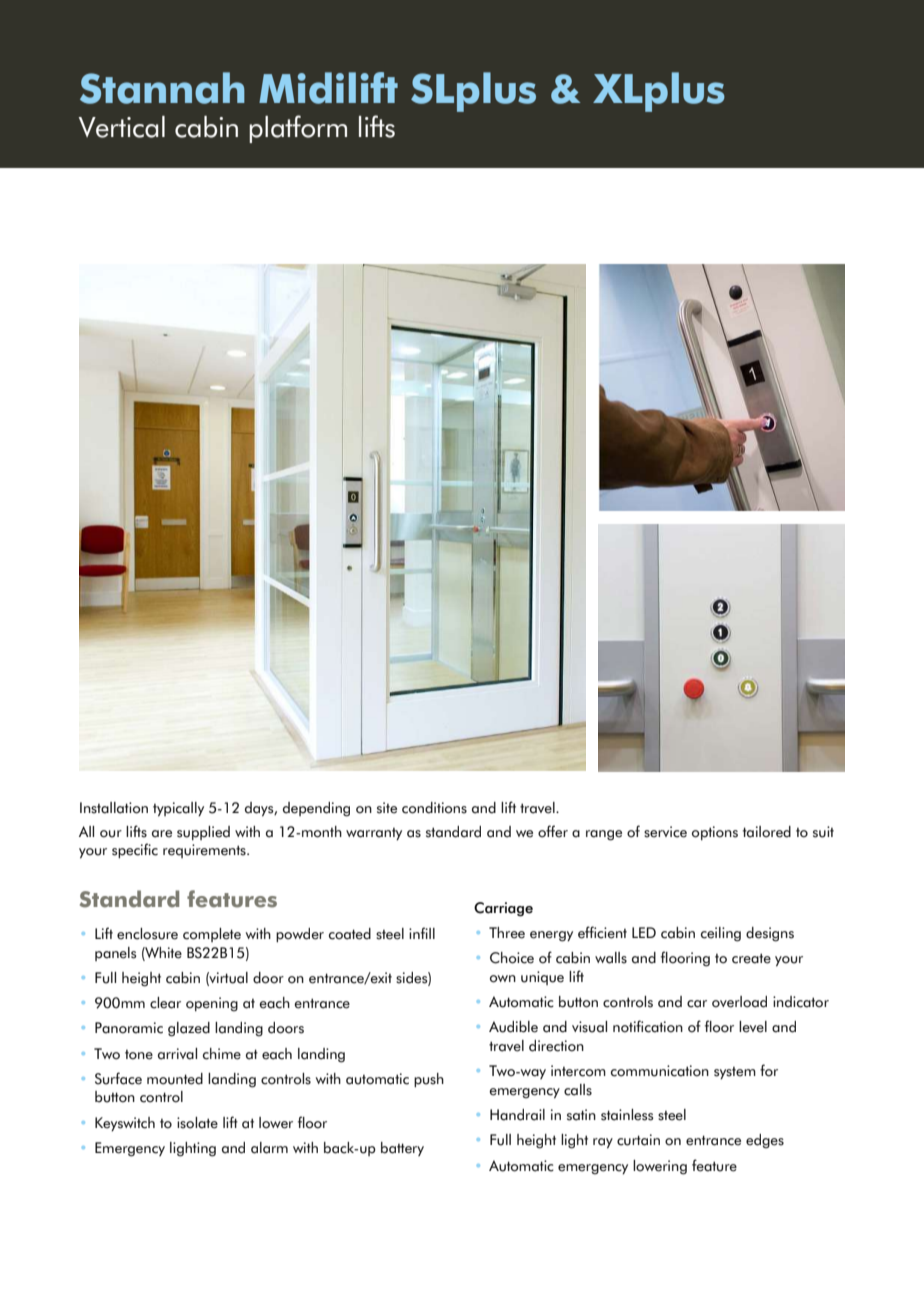 The height and width of the screenshot is (1308, 924). Describe the element at coordinates (205, 851) in the screenshot. I see `requirements` at that location.
